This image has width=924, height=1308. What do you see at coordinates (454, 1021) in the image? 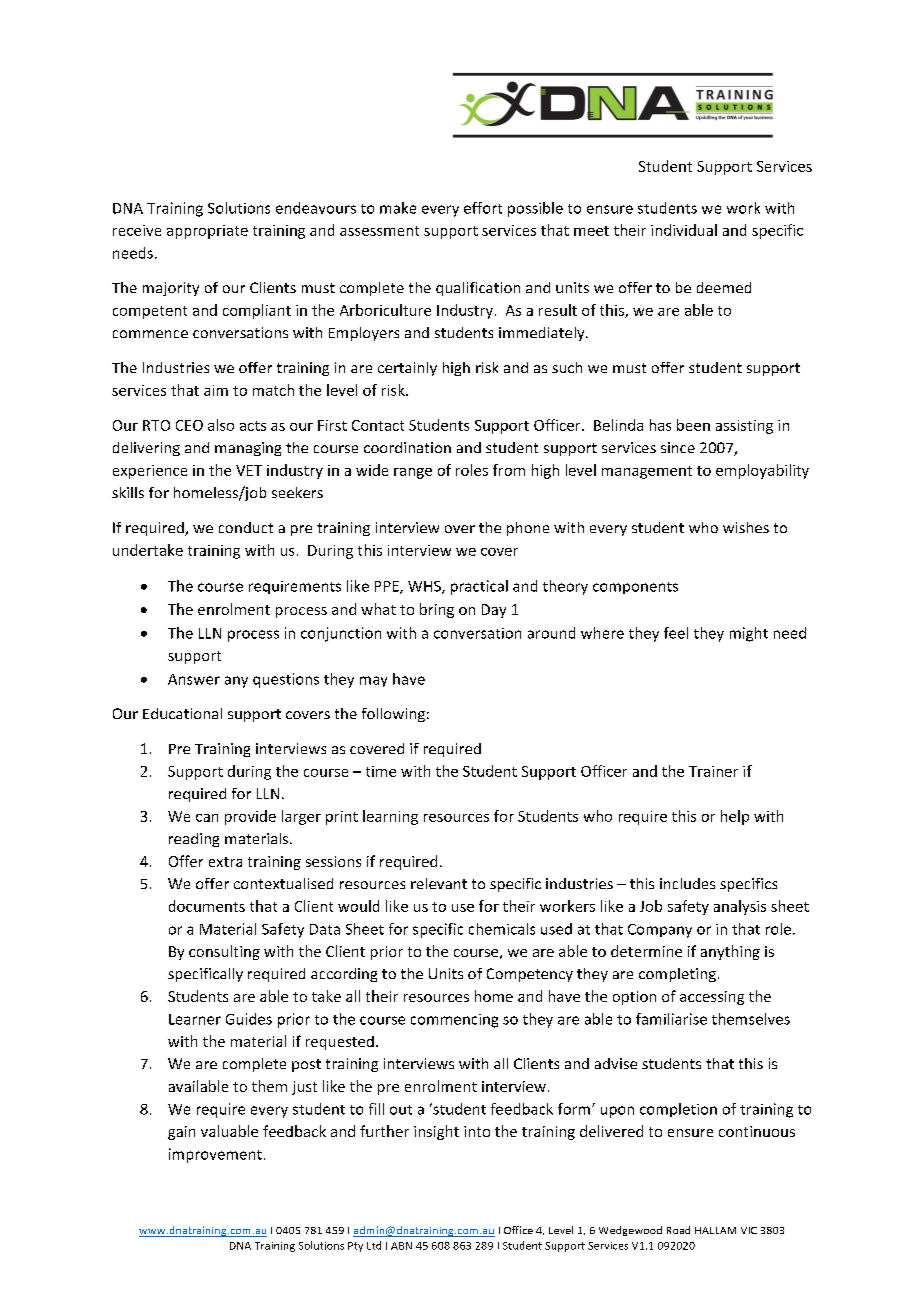
I see `commencing` at bounding box center [454, 1021].
